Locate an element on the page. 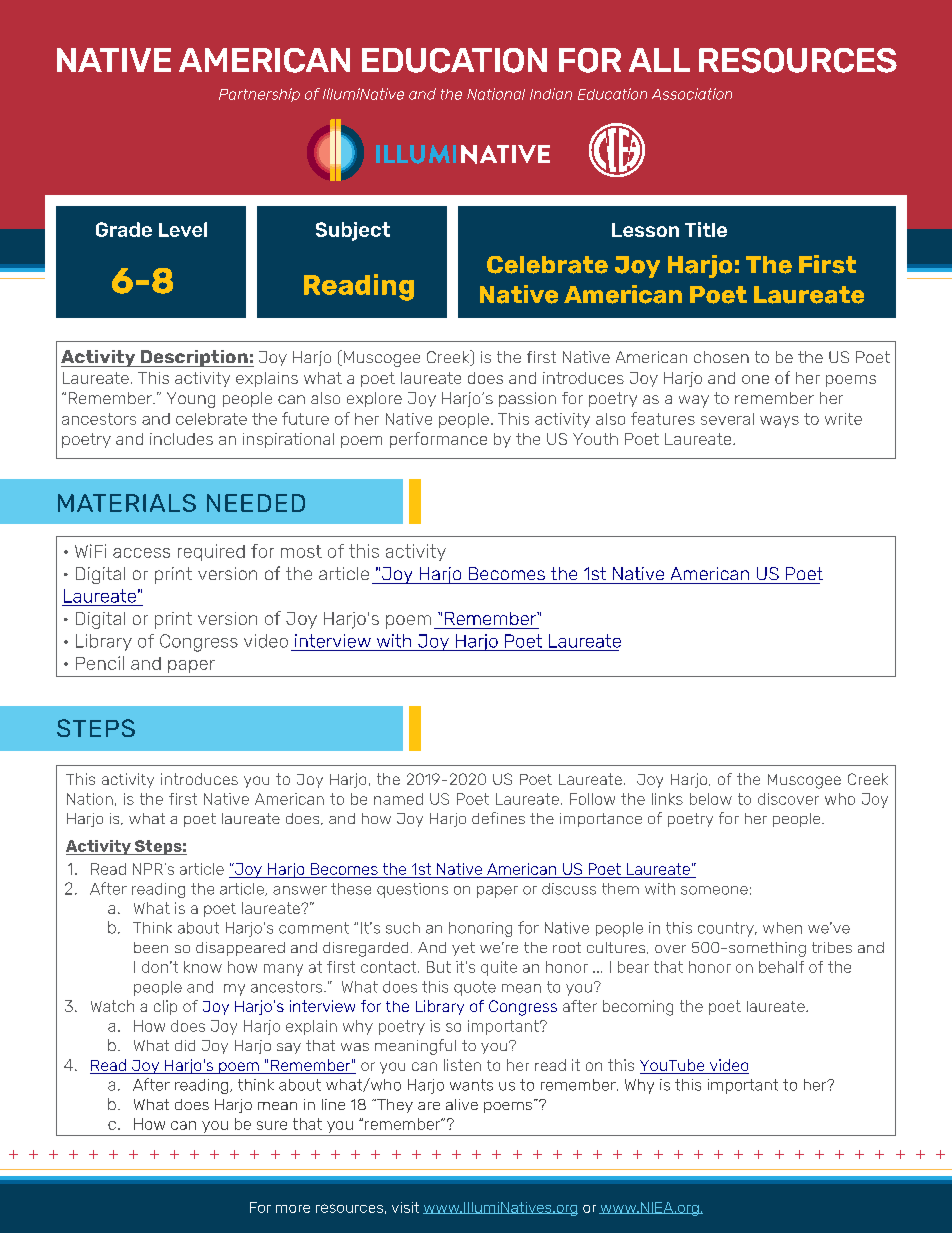  includes is located at coordinates (181, 439).
